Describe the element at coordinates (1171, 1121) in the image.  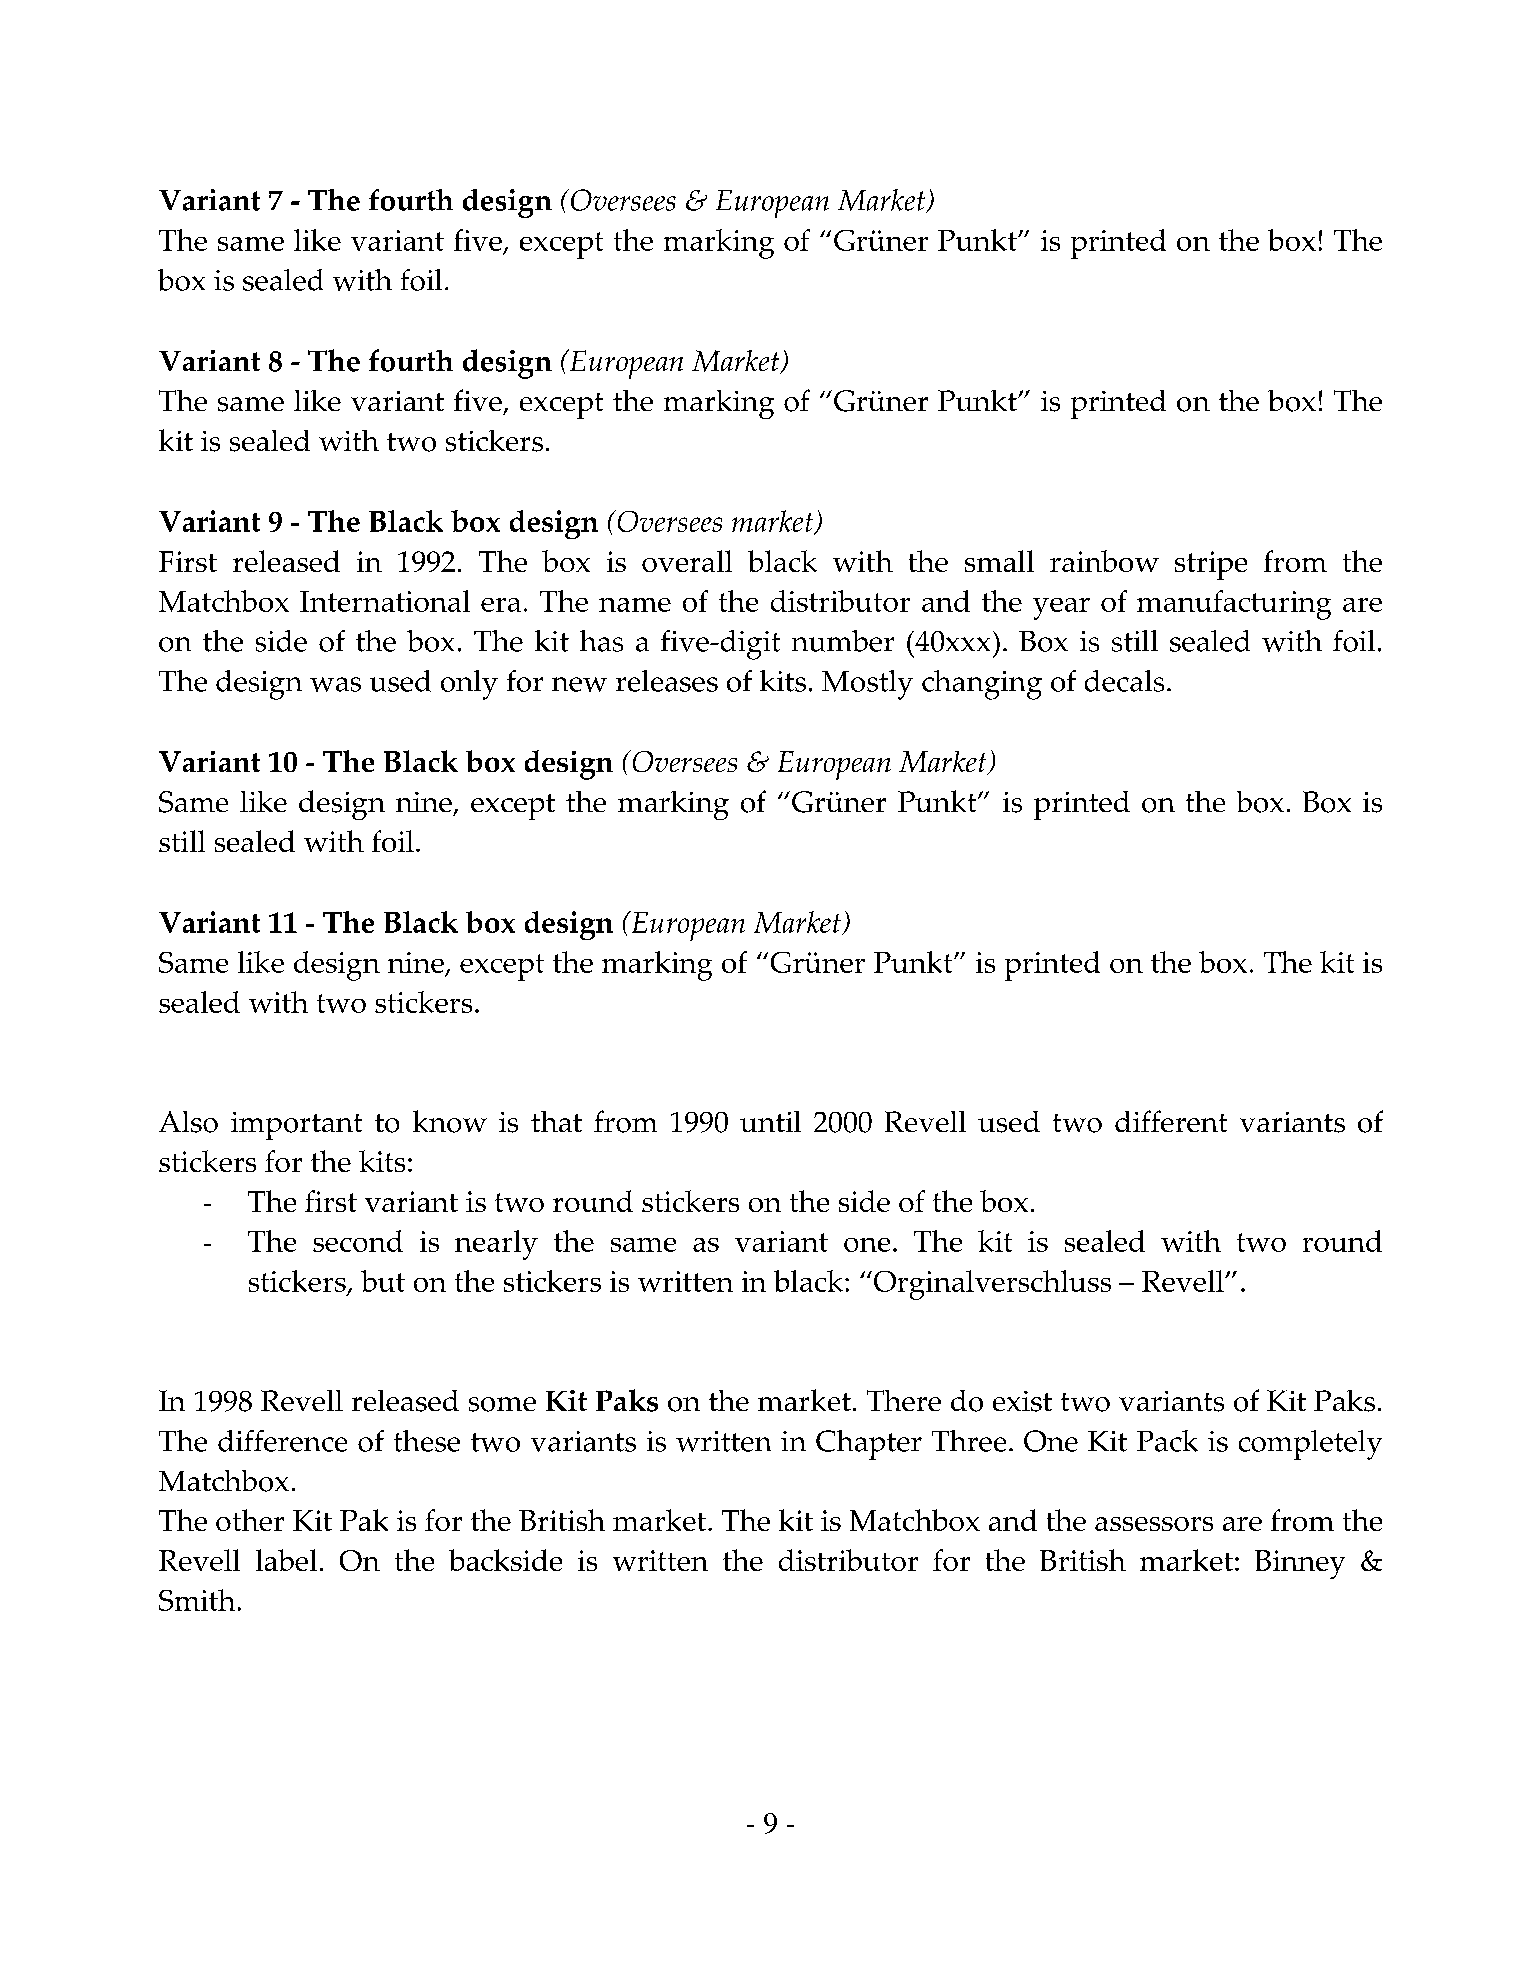
I see `different` at that location.
